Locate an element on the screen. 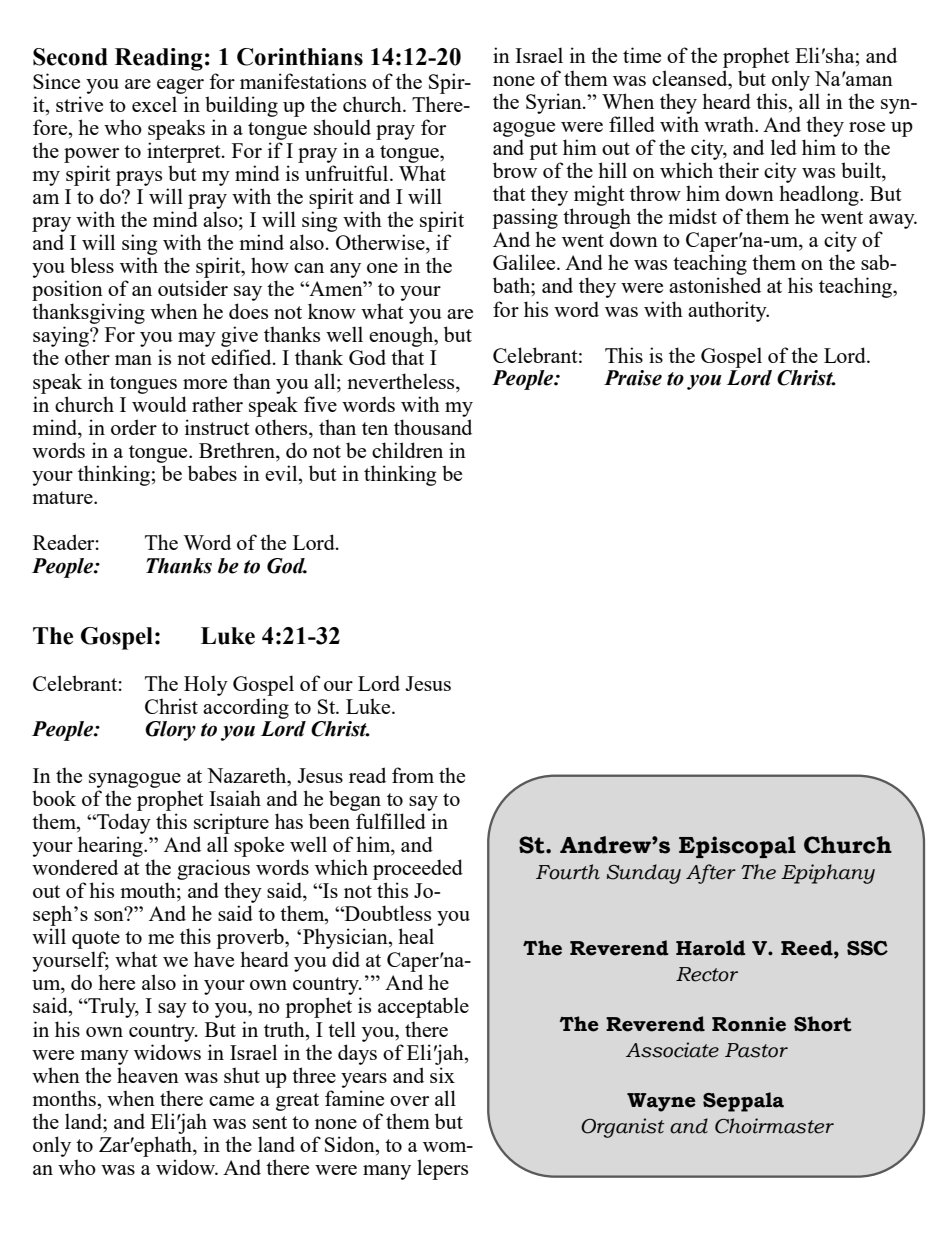  from is located at coordinates (413, 775).
